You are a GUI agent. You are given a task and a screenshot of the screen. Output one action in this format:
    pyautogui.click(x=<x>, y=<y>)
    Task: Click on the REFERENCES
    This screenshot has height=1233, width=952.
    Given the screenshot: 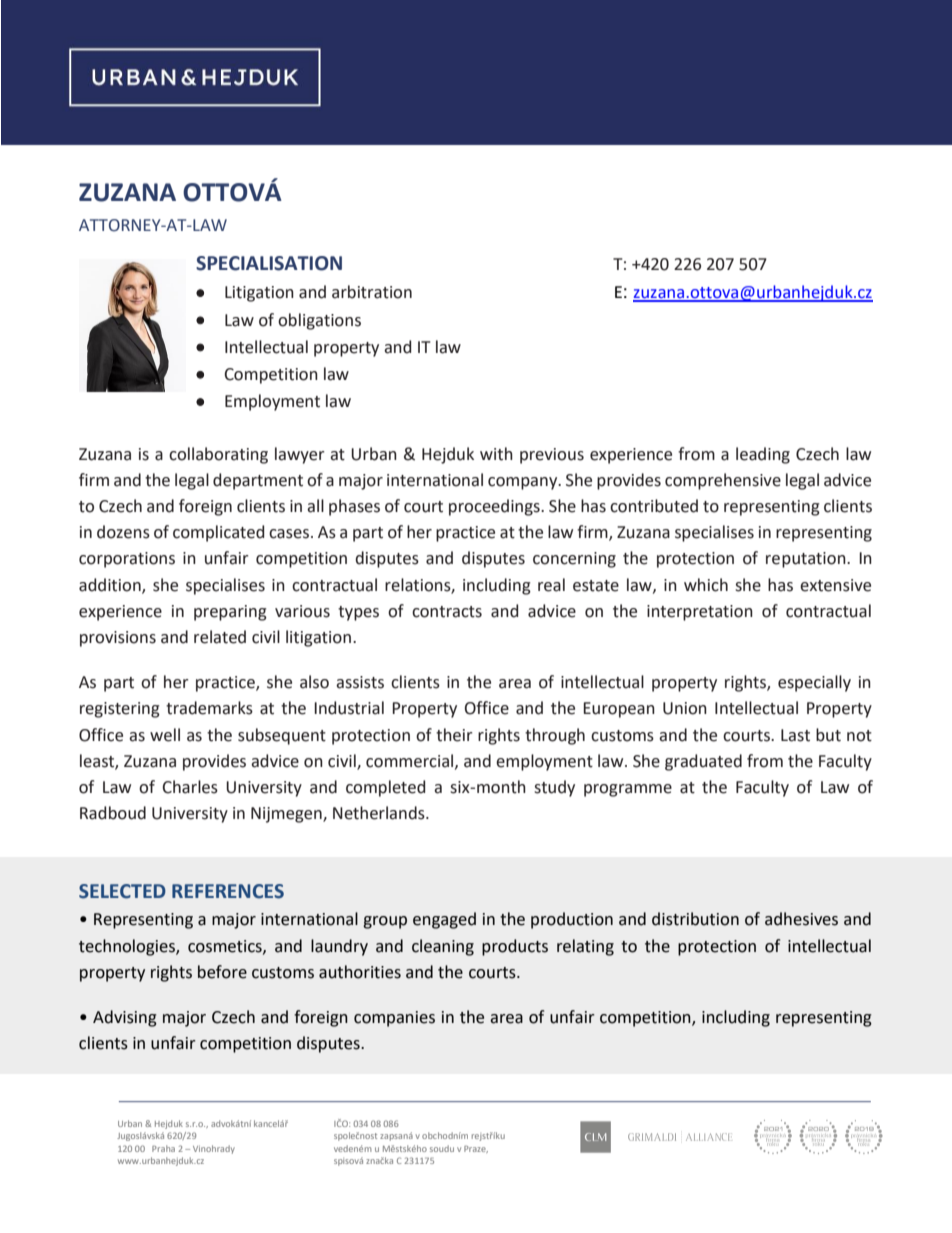 What is the action you would take?
    pyautogui.click(x=228, y=891)
